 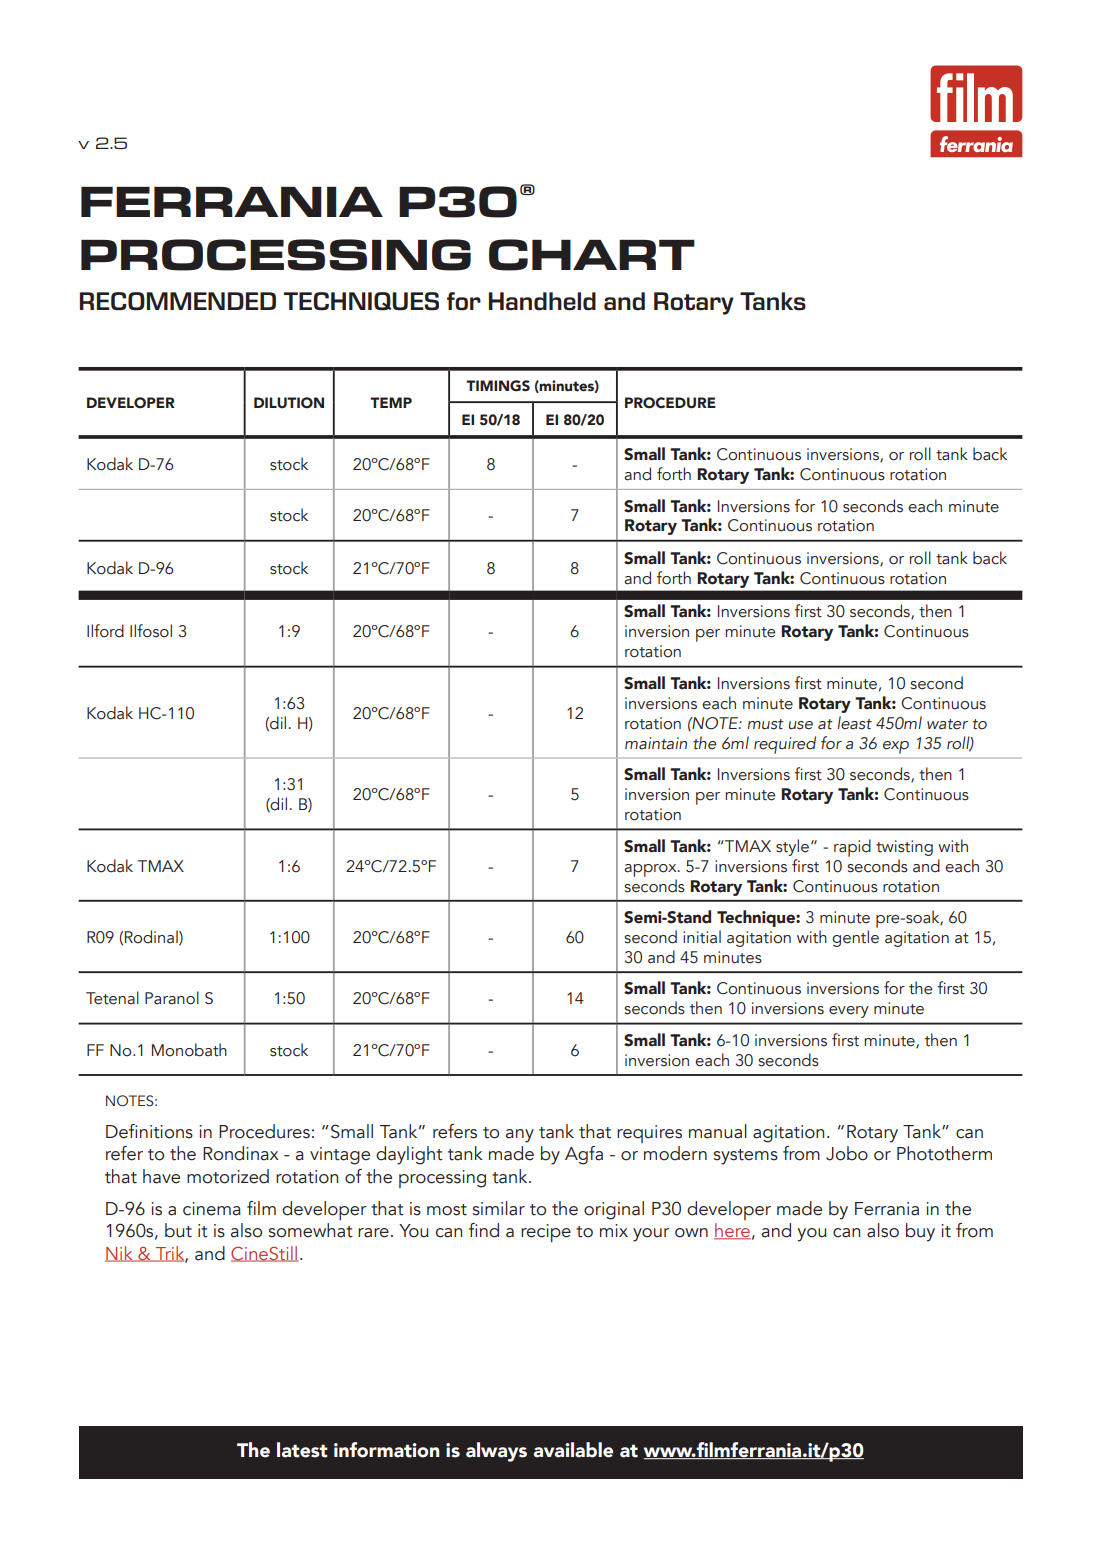 What do you see at coordinates (520, 1136) in the page?
I see `any` at bounding box center [520, 1136].
